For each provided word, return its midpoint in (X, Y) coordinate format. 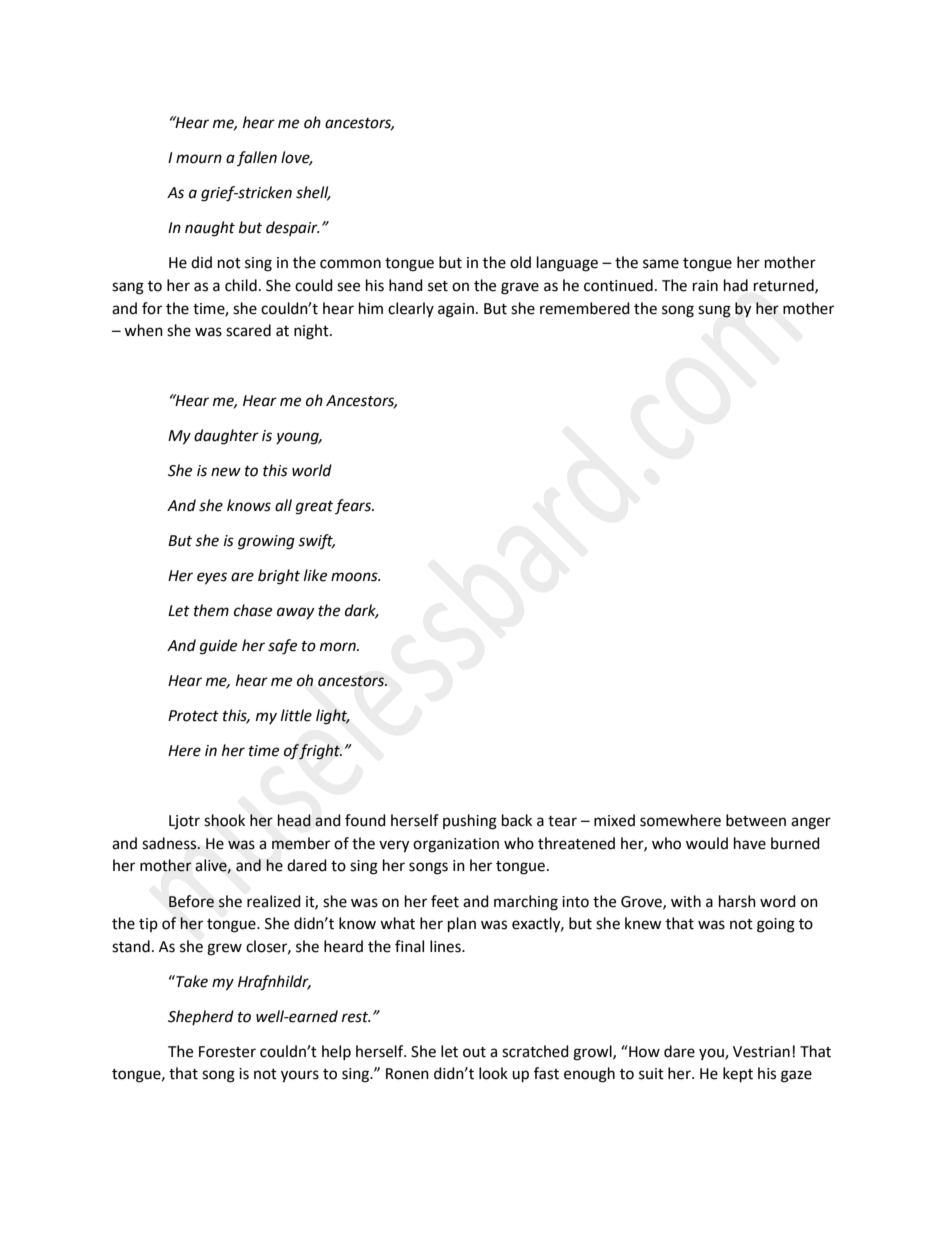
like (315, 575)
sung (714, 311)
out (474, 1052)
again (456, 310)
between (756, 820)
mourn (199, 159)
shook (224, 820)
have (750, 843)
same (661, 264)
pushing (470, 822)
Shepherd (201, 1017)
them (211, 610)
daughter (226, 437)
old (520, 262)
